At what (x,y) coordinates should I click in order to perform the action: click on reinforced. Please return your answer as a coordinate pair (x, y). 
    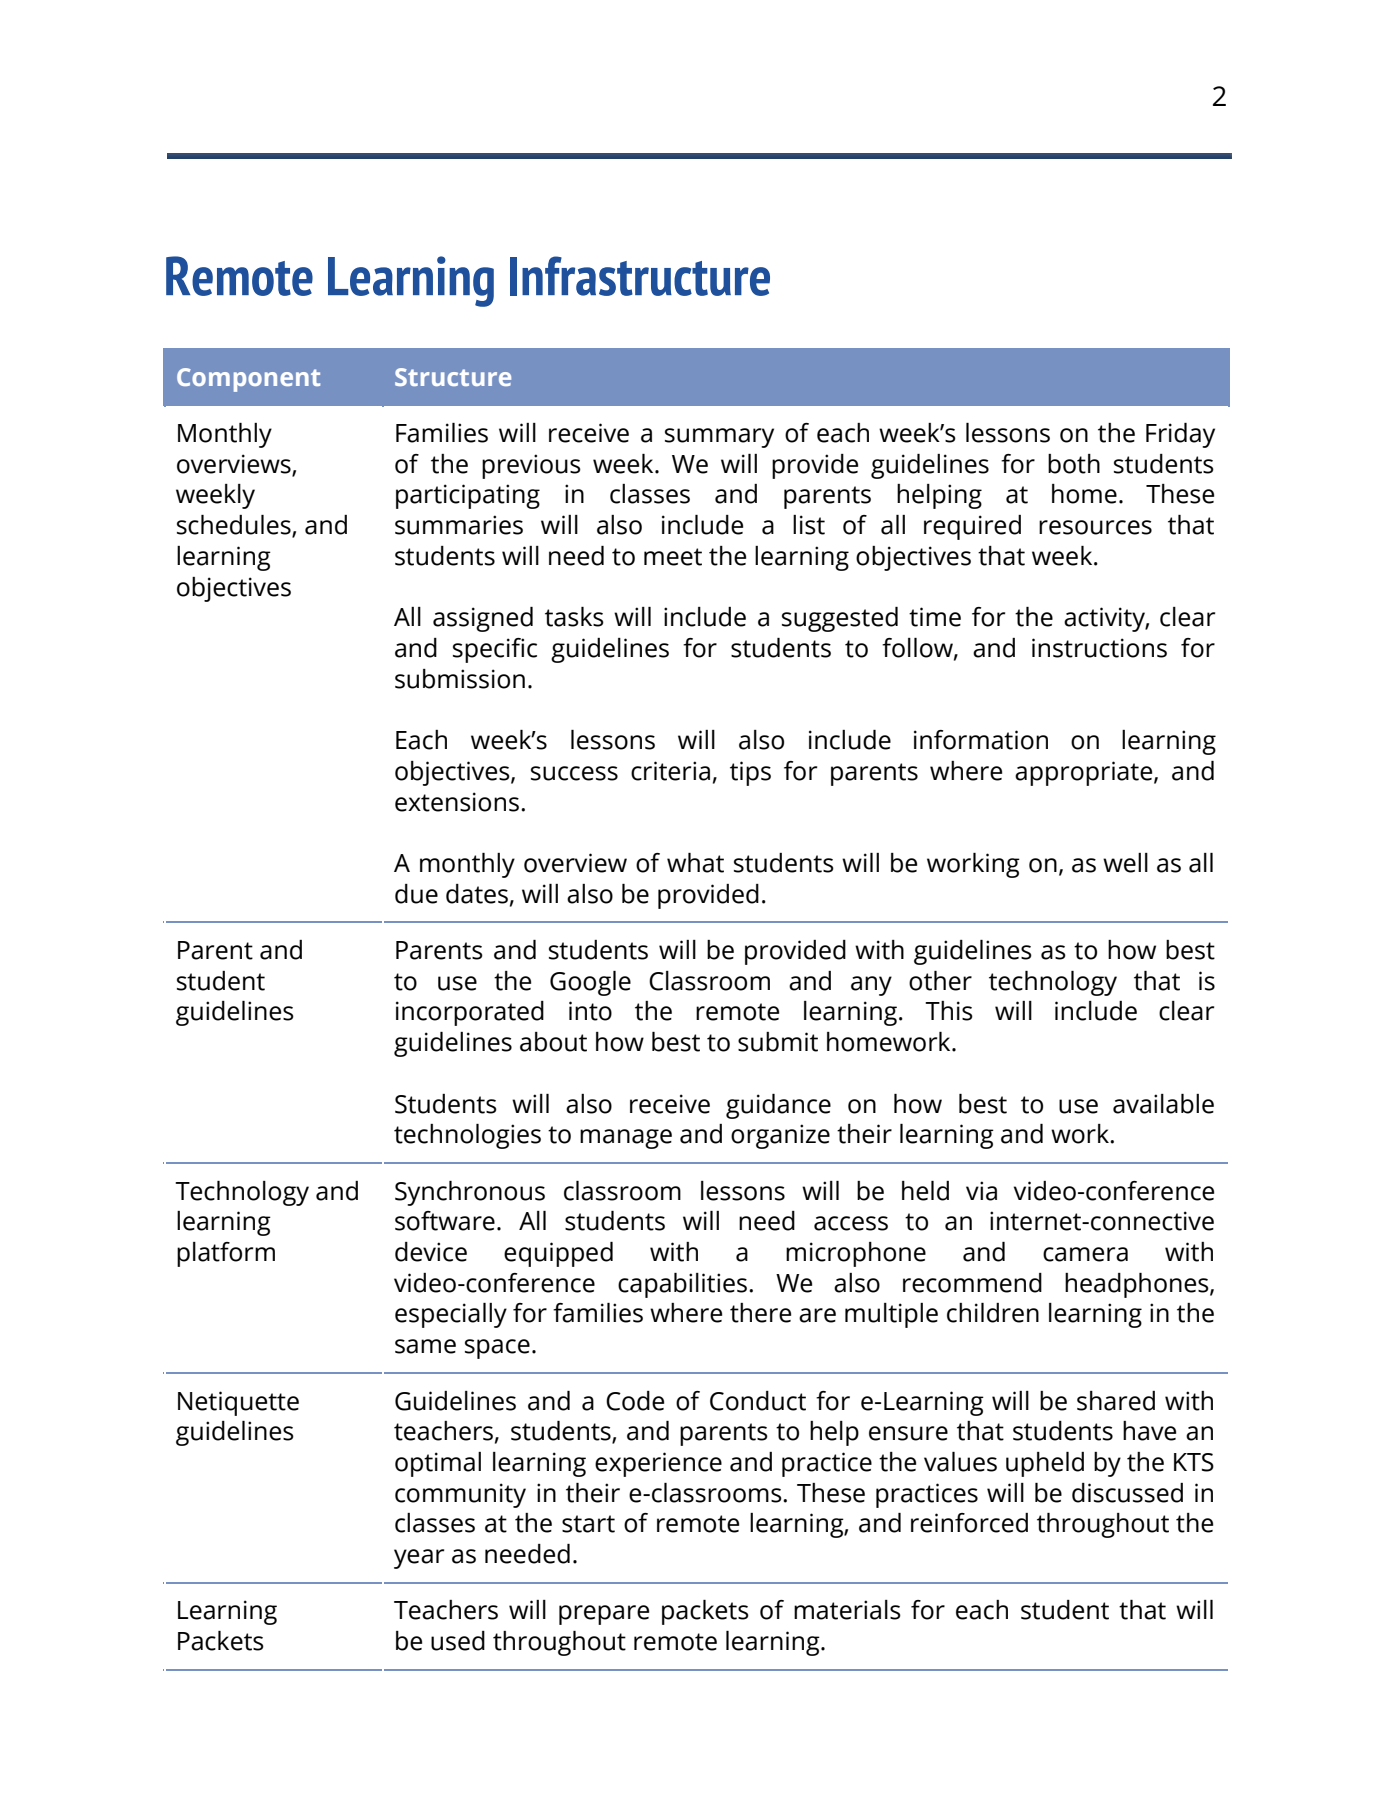
    Looking at the image, I should click on (969, 1523).
